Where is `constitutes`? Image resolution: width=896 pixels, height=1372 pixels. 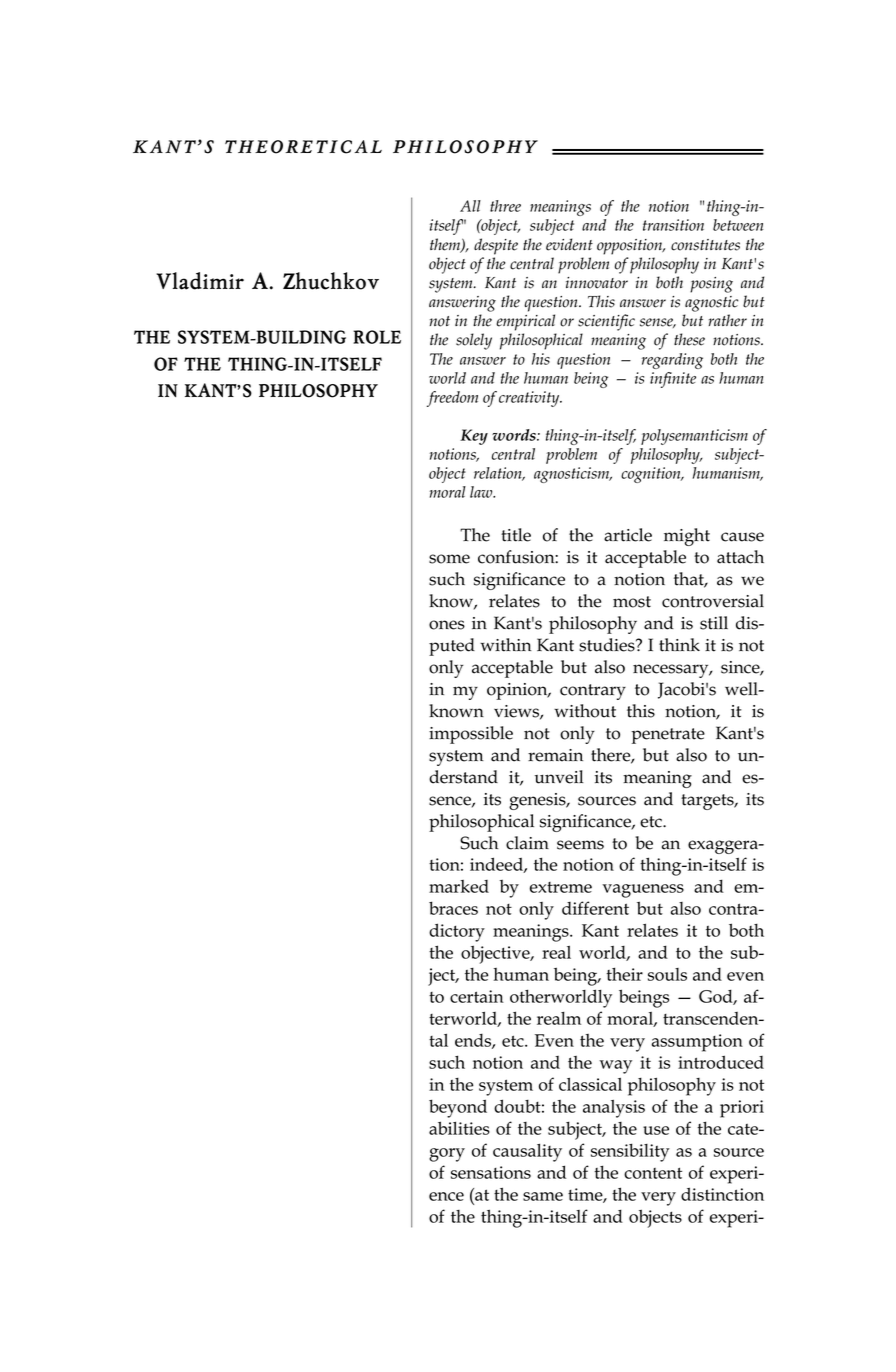
constitutes is located at coordinates (705, 245).
